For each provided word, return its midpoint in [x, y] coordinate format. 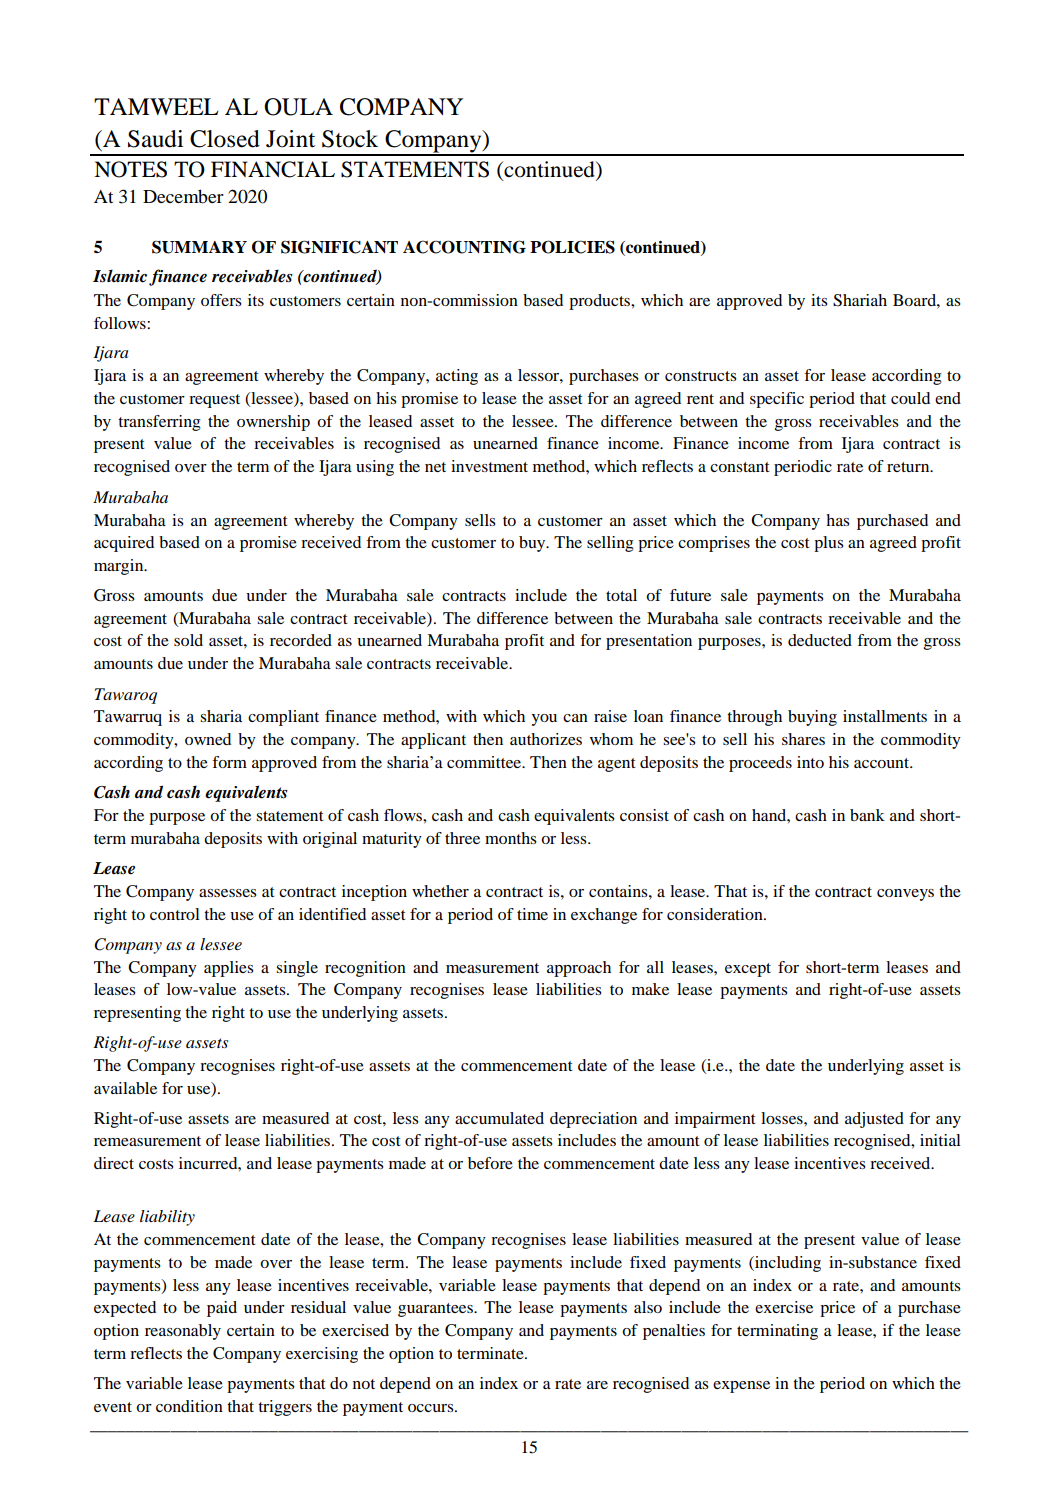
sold [188, 640]
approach [579, 969]
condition [189, 1406]
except [748, 970]
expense [741, 1387]
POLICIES [572, 247]
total [621, 595]
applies [229, 969]
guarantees [436, 1310]
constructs [701, 376]
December [183, 196]
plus [829, 544]
